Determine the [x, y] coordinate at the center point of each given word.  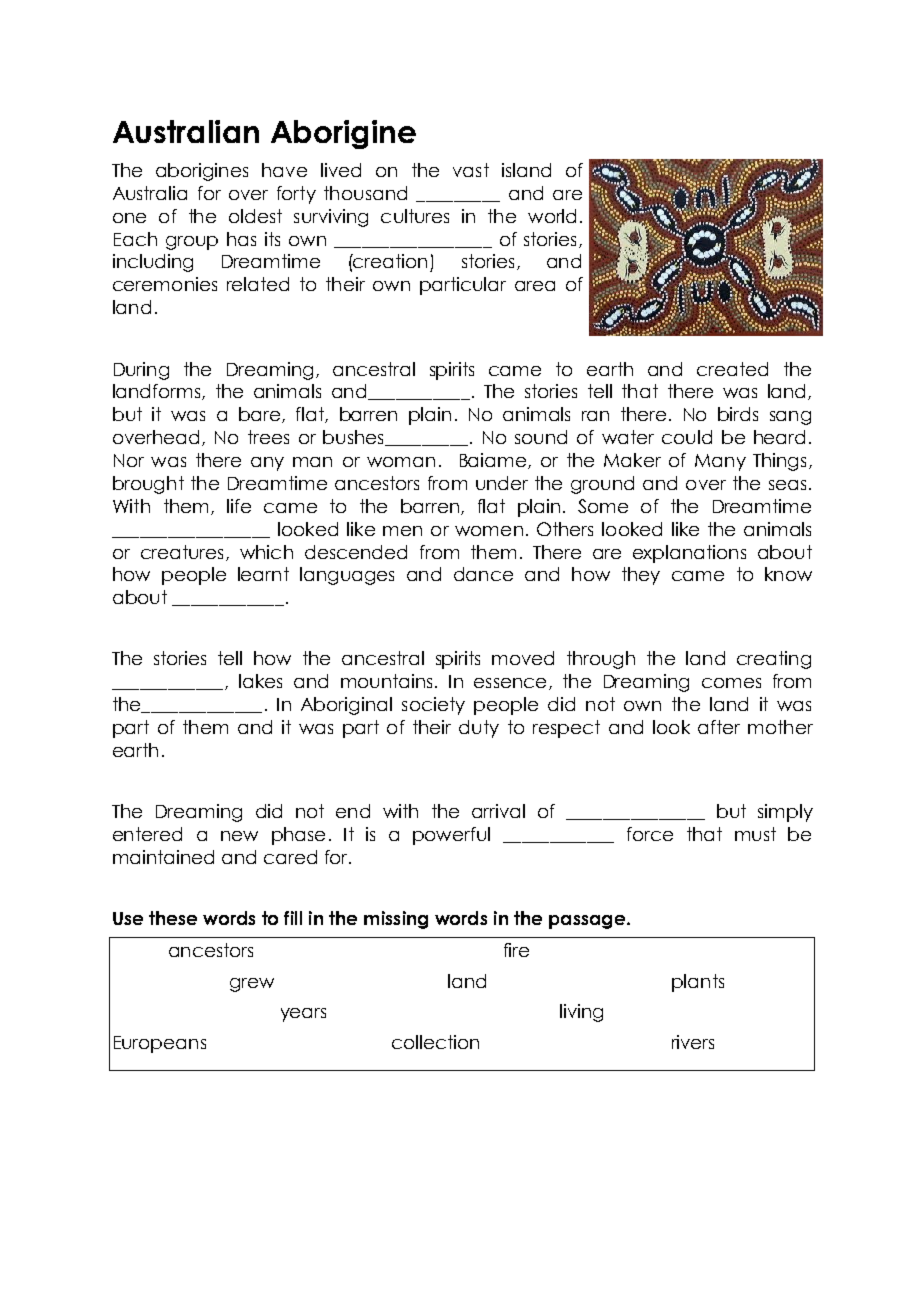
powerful [451, 836]
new [239, 836]
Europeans [160, 1044]
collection [435, 1042]
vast [471, 170]
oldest [255, 216]
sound [541, 437]
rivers [693, 1042]
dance [483, 574]
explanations [689, 554]
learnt [263, 574]
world [552, 216]
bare [259, 414]
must [755, 834]
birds [738, 414]
